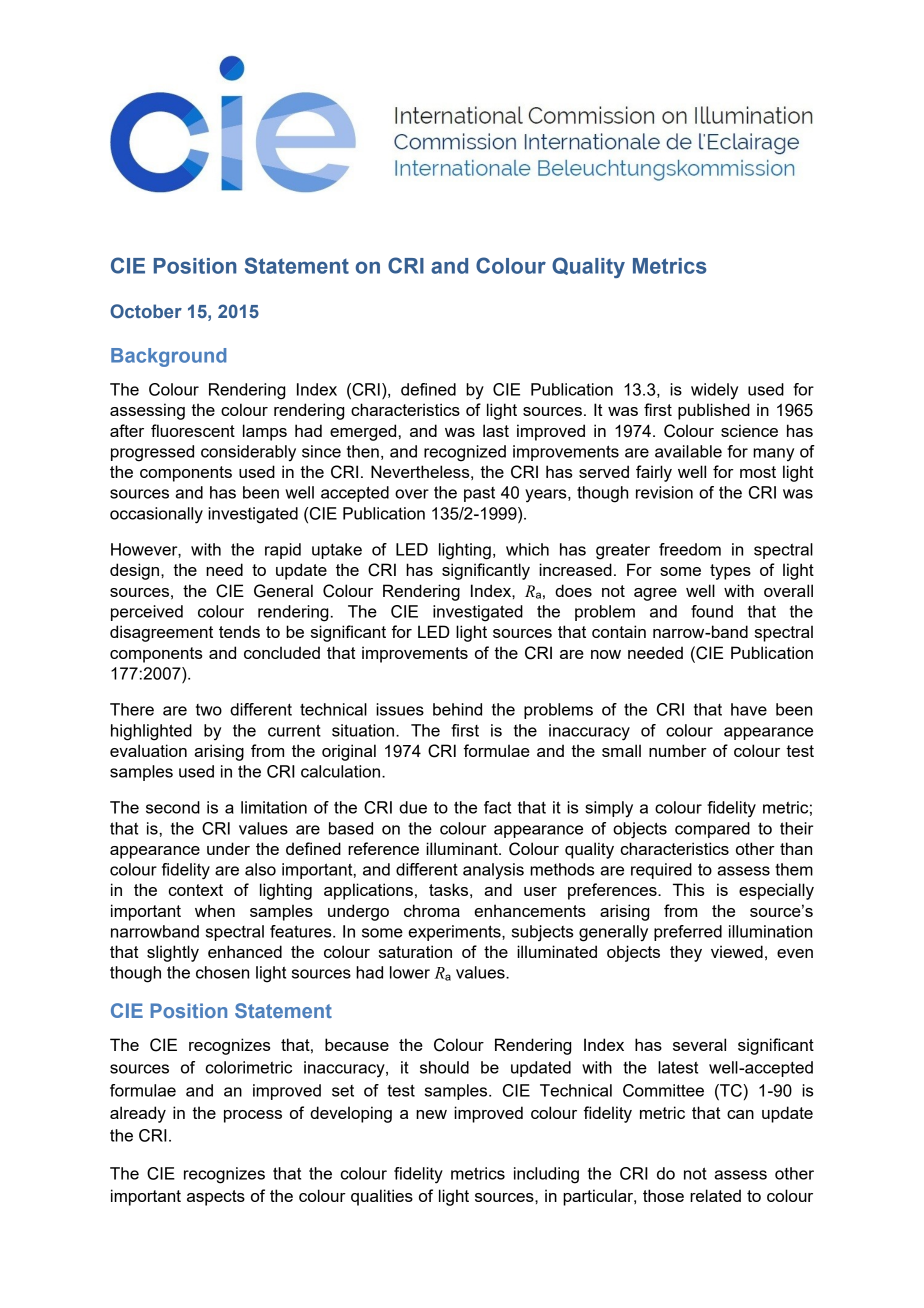 The width and height of the page is (924, 1308). What do you see at coordinates (546, 1175) in the page?
I see `including` at bounding box center [546, 1175].
